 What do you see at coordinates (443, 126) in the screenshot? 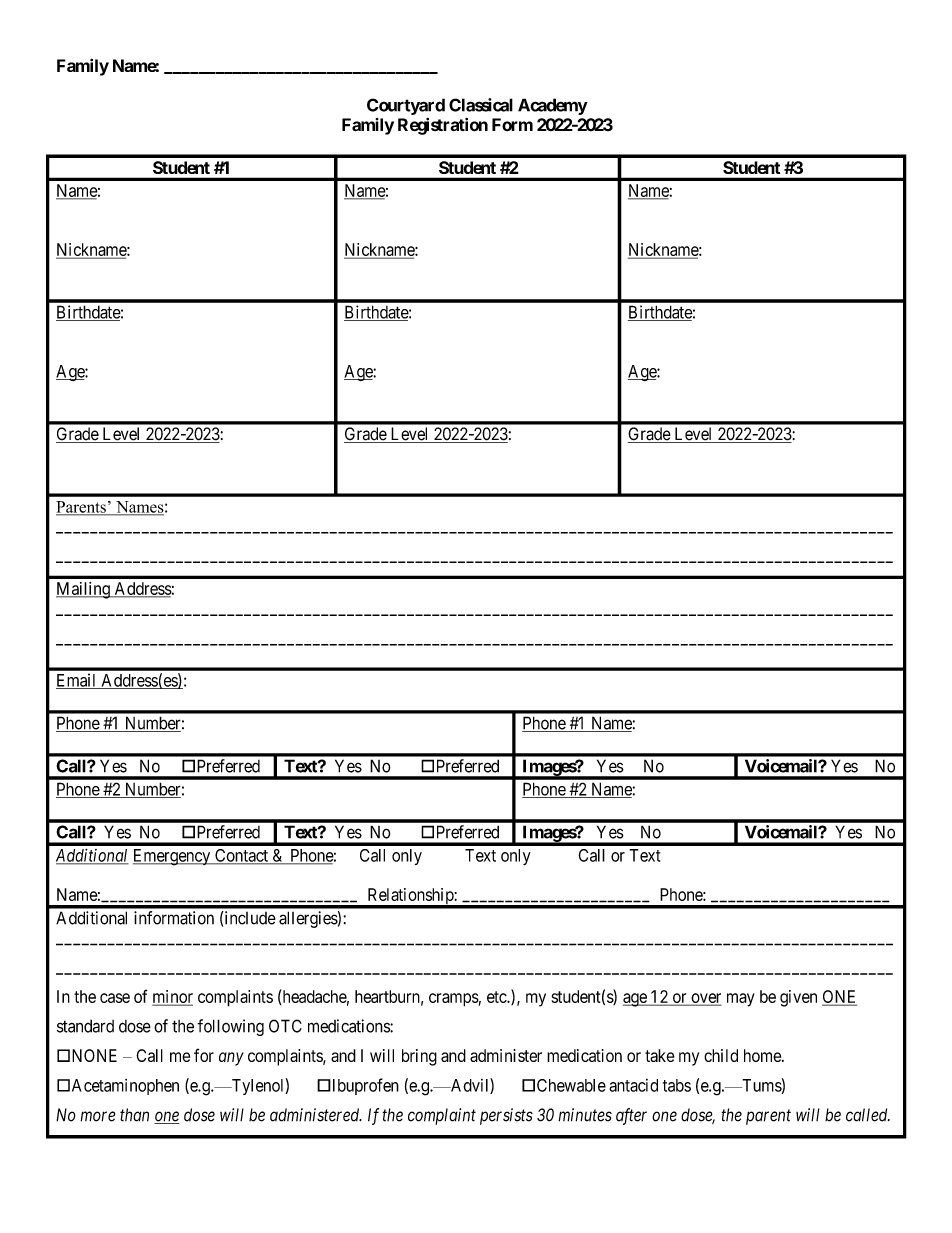
I see `Registration` at bounding box center [443, 126].
